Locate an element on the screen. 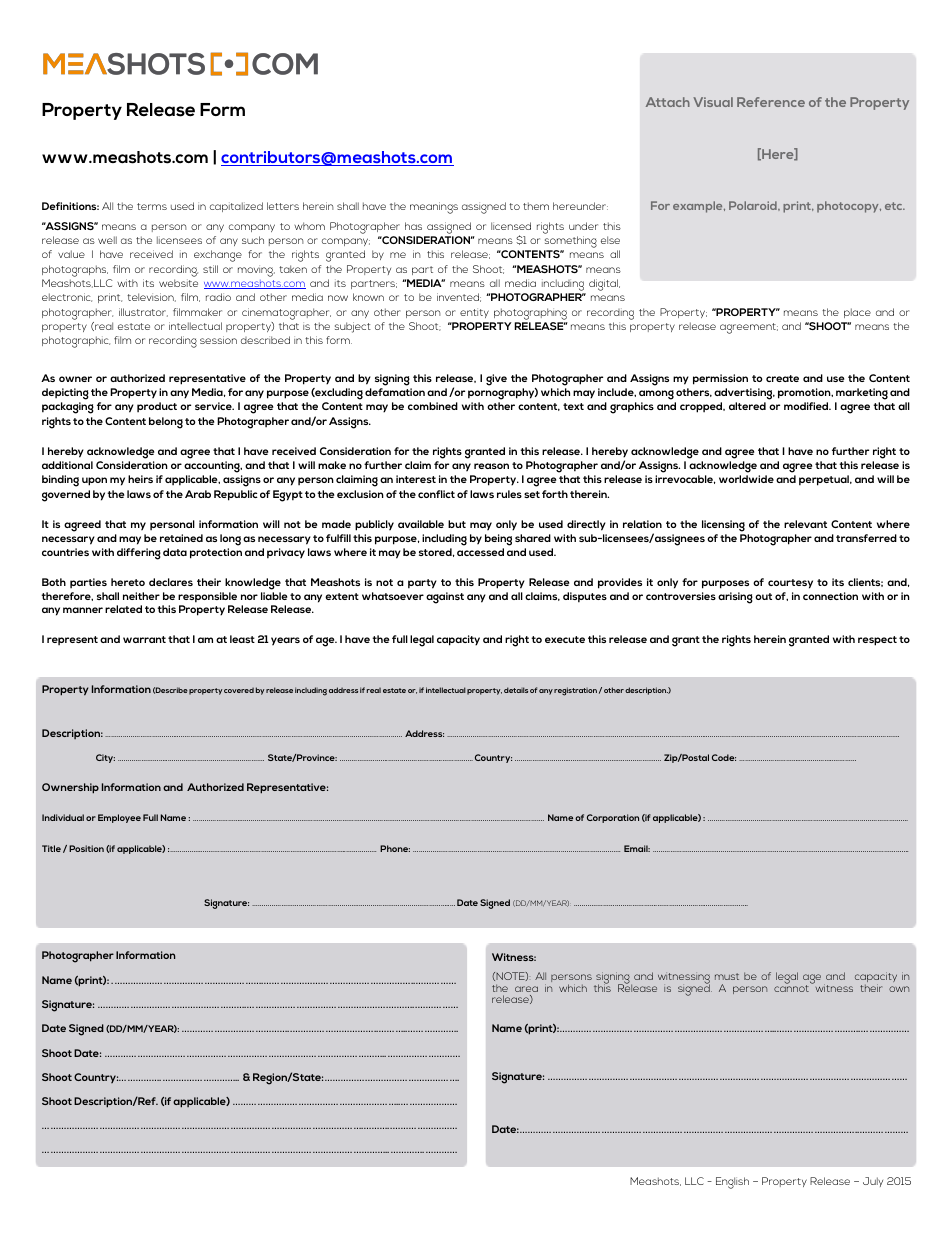 The image size is (952, 1233). terms is located at coordinates (152, 206).
